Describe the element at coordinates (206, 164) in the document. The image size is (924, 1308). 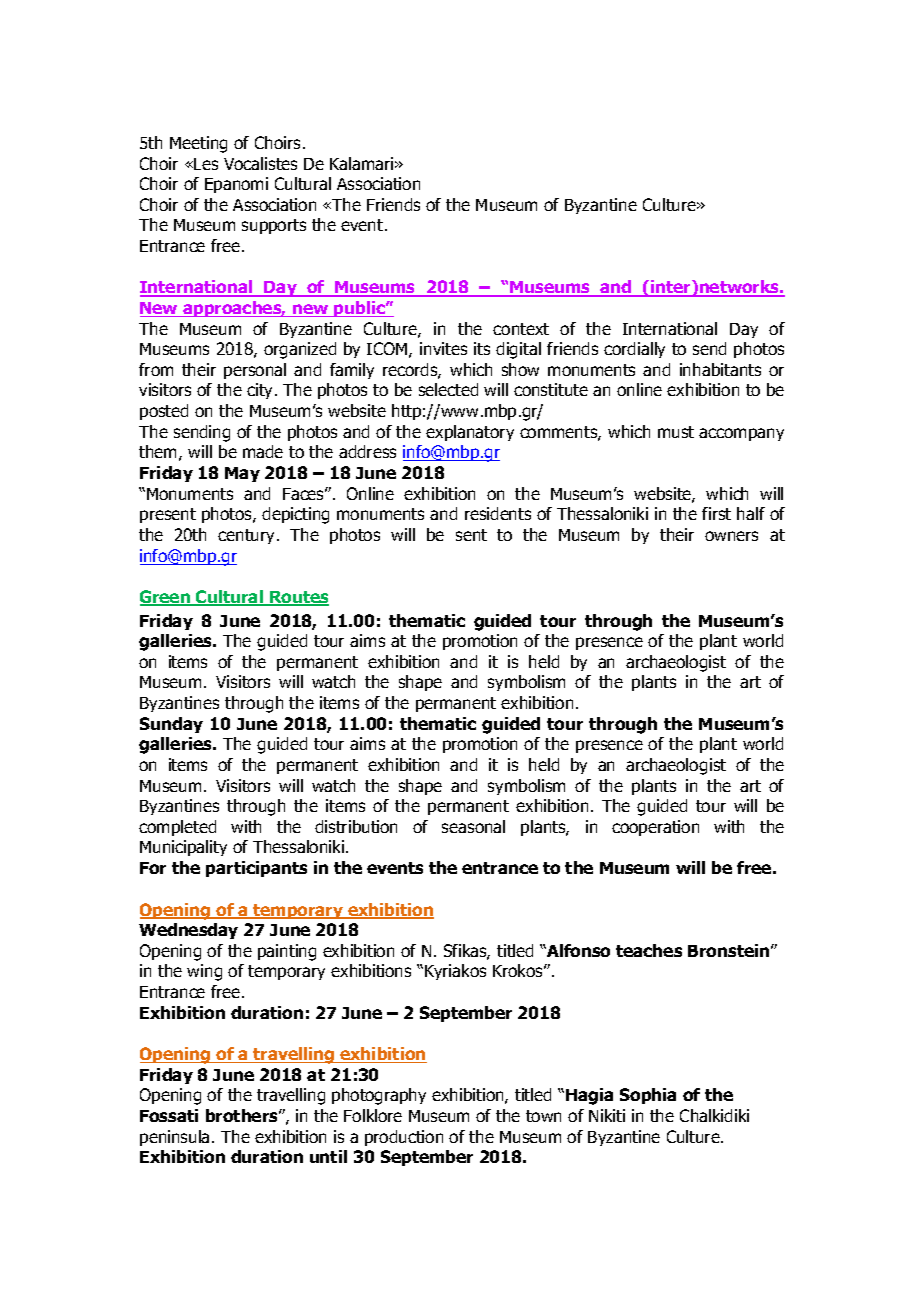
I see `Les` at that location.
